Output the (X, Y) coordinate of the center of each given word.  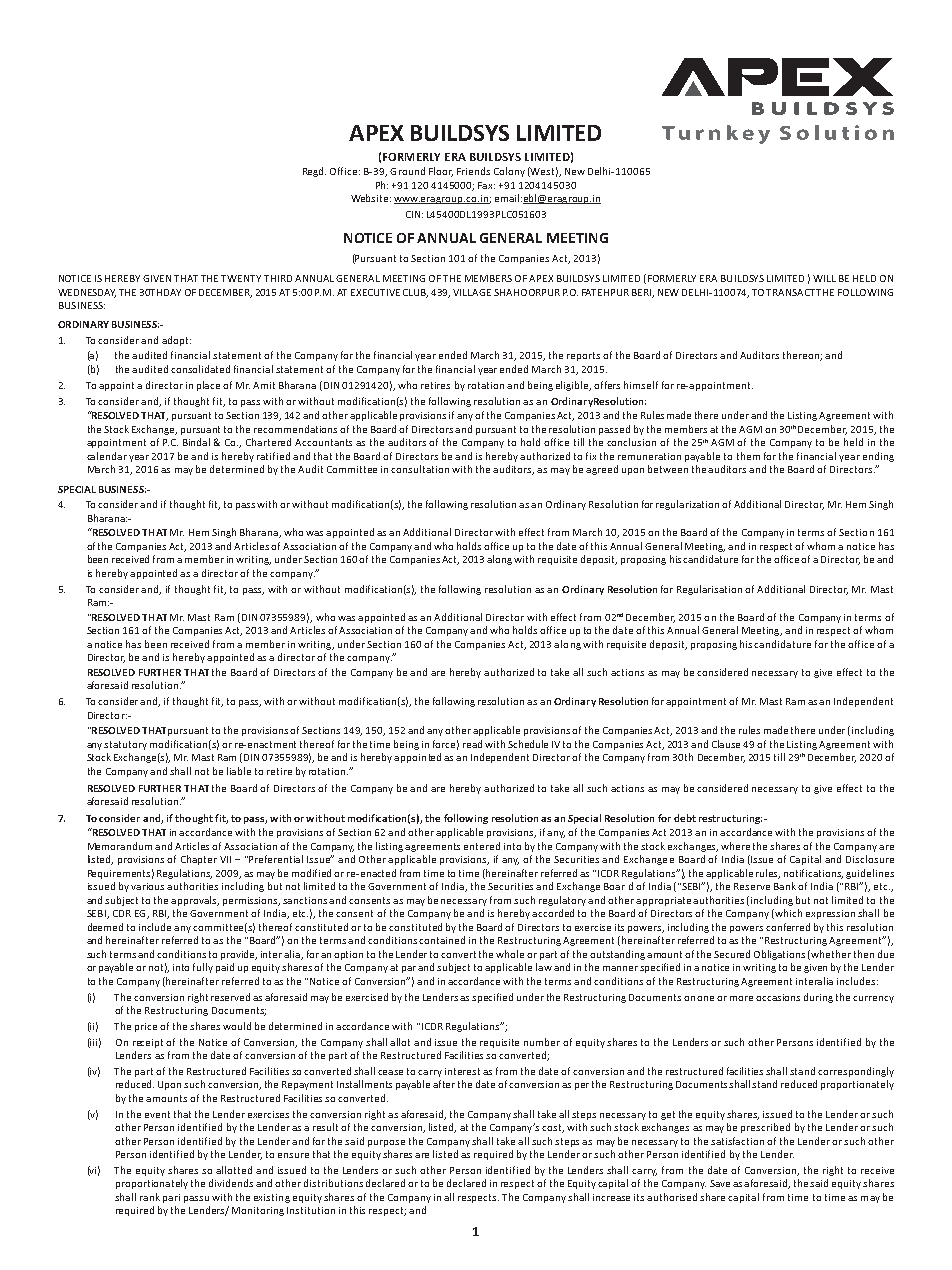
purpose (386, 1143)
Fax (486, 185)
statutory (125, 745)
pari (171, 1198)
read (472, 744)
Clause (726, 744)
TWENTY (241, 278)
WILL (824, 278)
